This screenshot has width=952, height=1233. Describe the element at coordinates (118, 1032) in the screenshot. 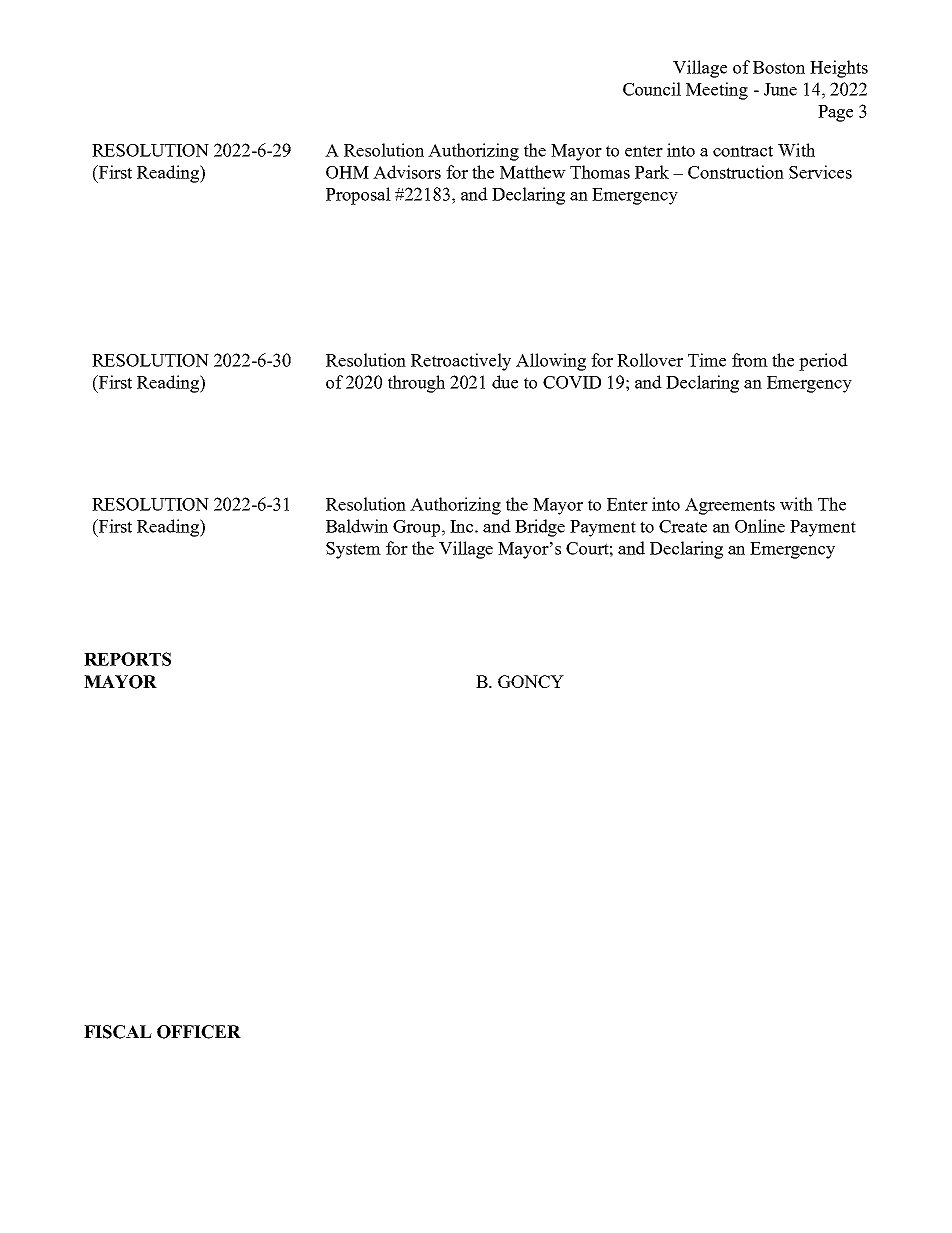

I see `FISCAL` at that location.
